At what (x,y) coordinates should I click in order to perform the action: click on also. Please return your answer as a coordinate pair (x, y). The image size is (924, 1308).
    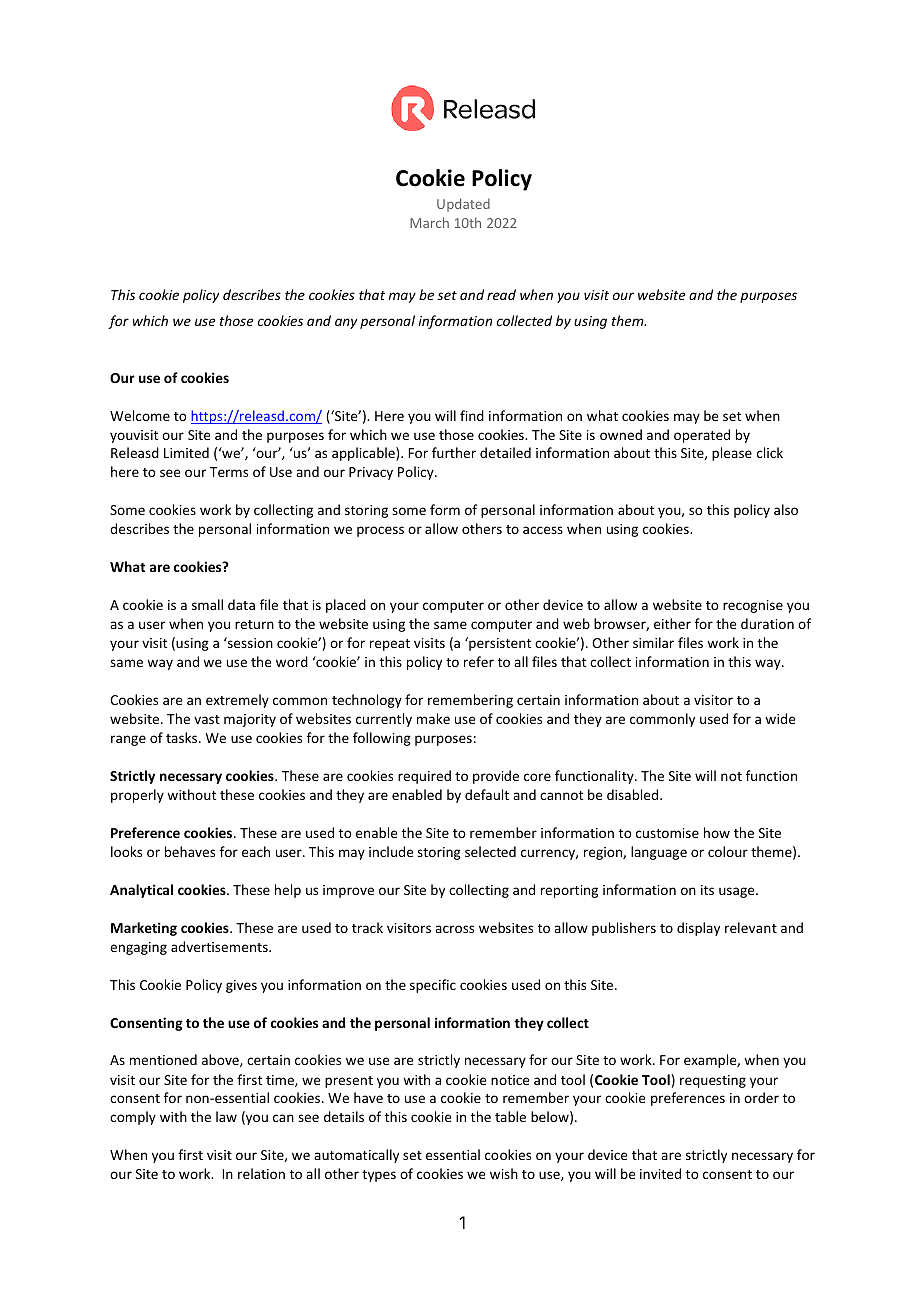
    Looking at the image, I should click on (786, 509).
